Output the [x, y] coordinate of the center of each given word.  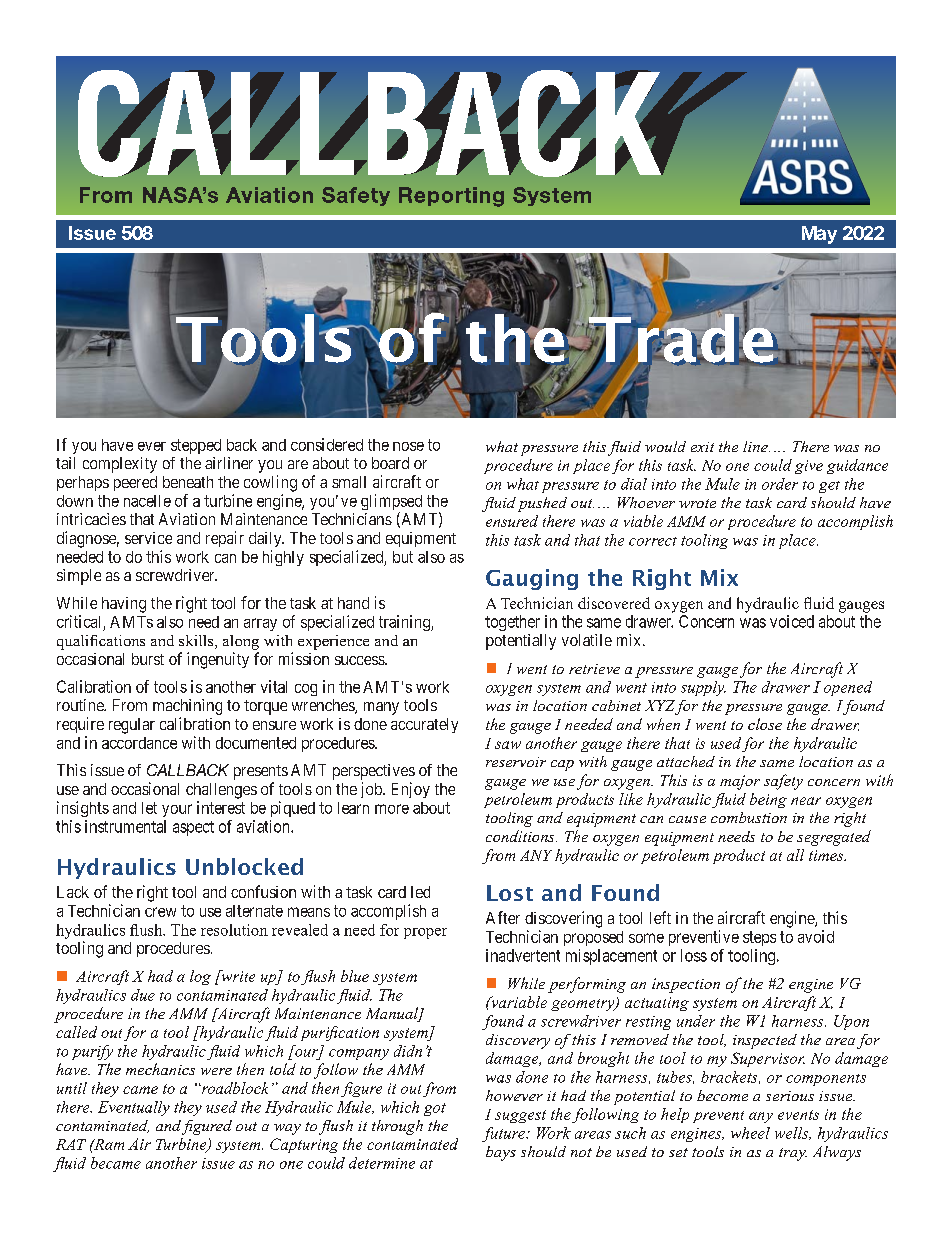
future [504, 1134]
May [819, 235]
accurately [424, 725]
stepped [196, 446]
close [765, 724]
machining [187, 707]
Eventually [134, 1108]
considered [327, 444]
